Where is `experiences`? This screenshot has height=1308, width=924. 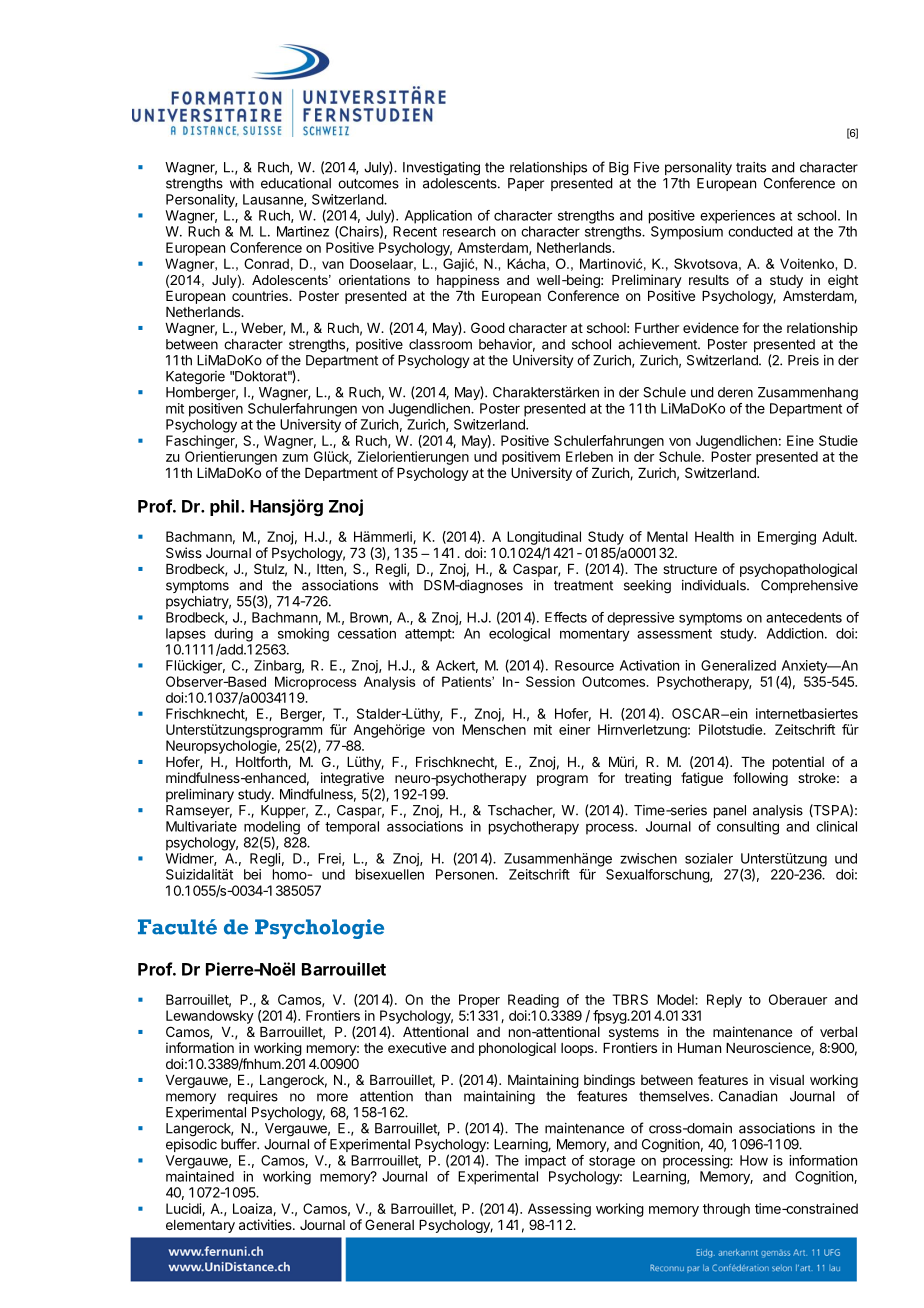 experiences is located at coordinates (737, 217).
